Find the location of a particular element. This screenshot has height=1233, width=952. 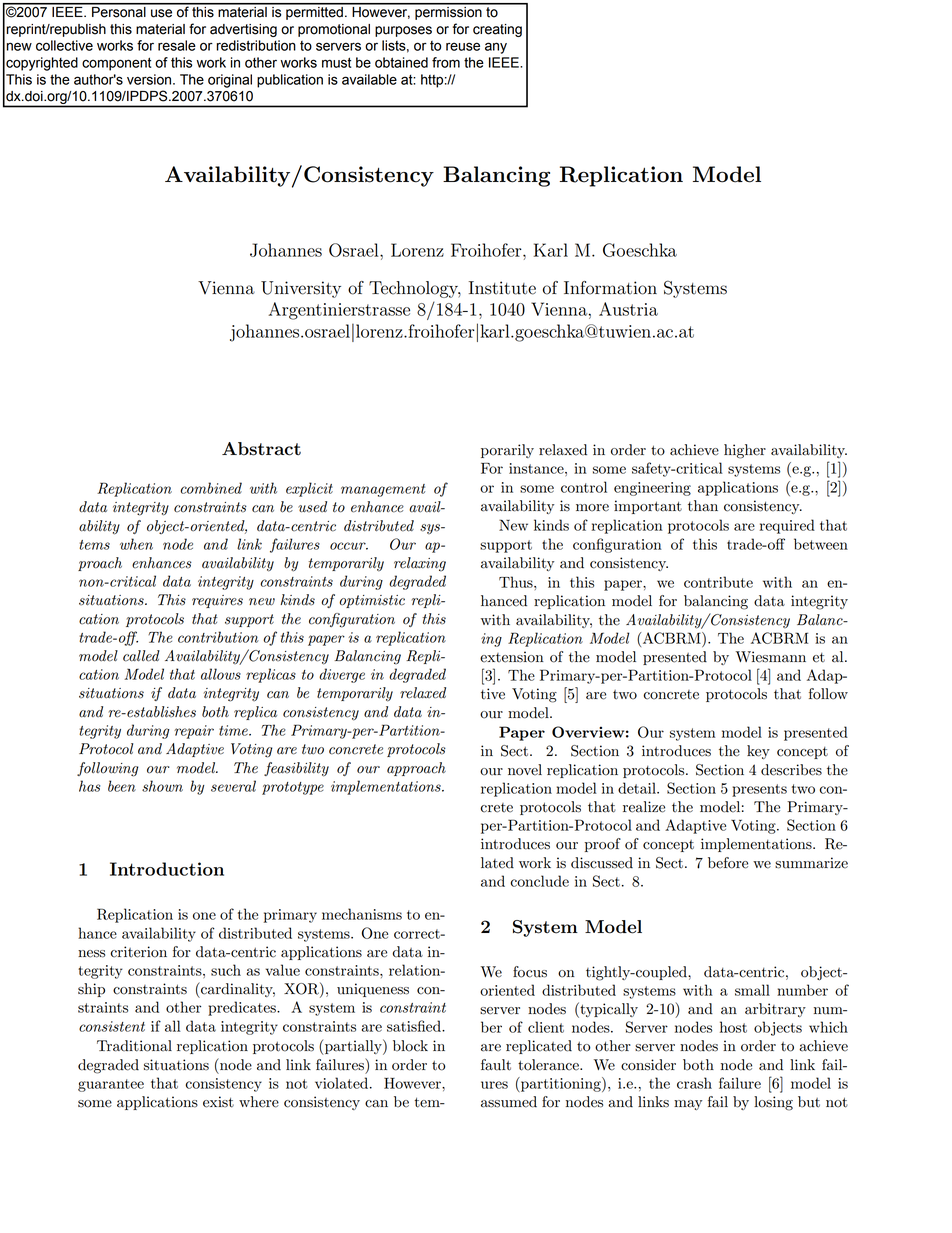

crash is located at coordinates (694, 1083).
